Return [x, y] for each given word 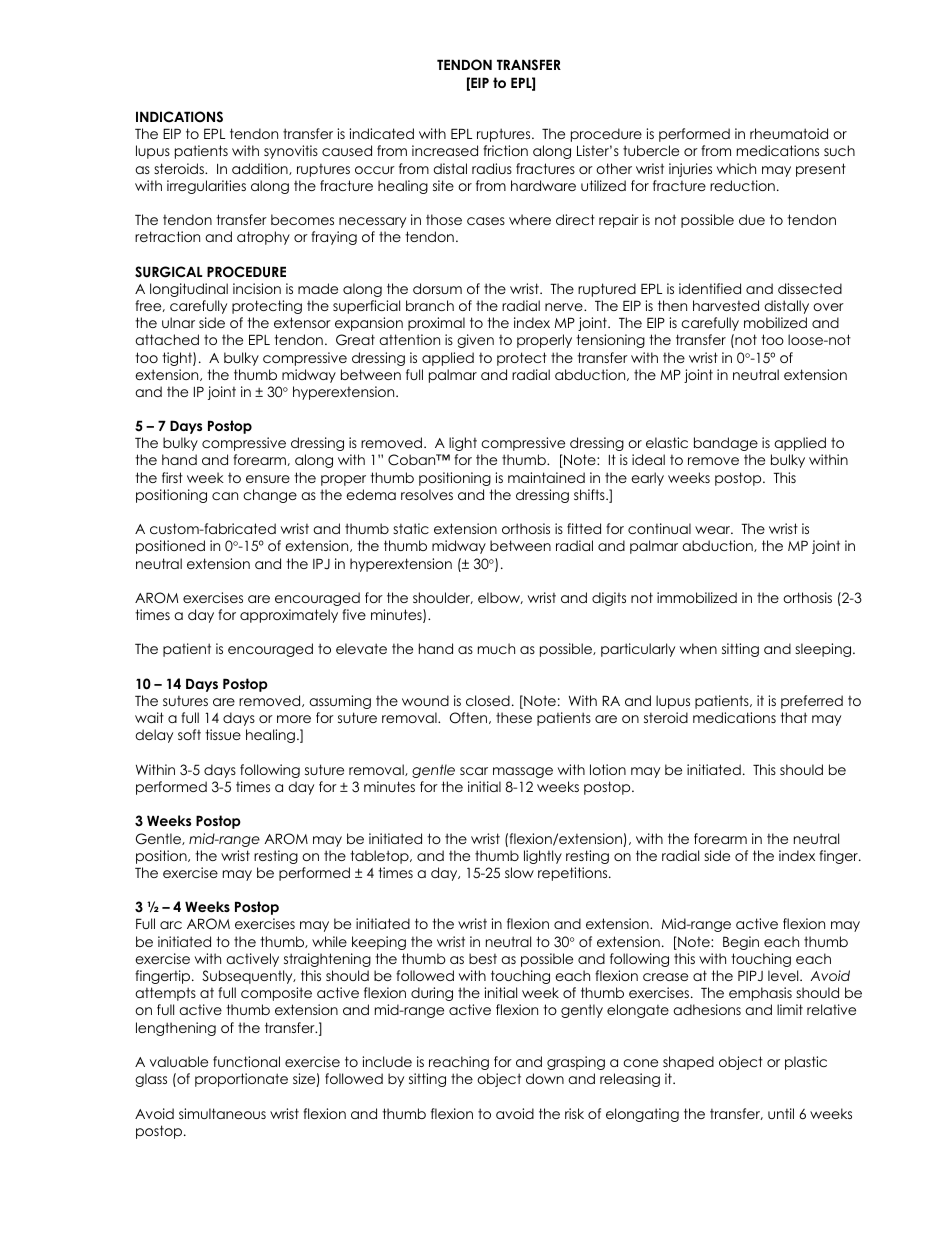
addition [261, 169]
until [781, 1113]
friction [505, 150]
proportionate [241, 1080]
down [545, 1078]
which [736, 168]
